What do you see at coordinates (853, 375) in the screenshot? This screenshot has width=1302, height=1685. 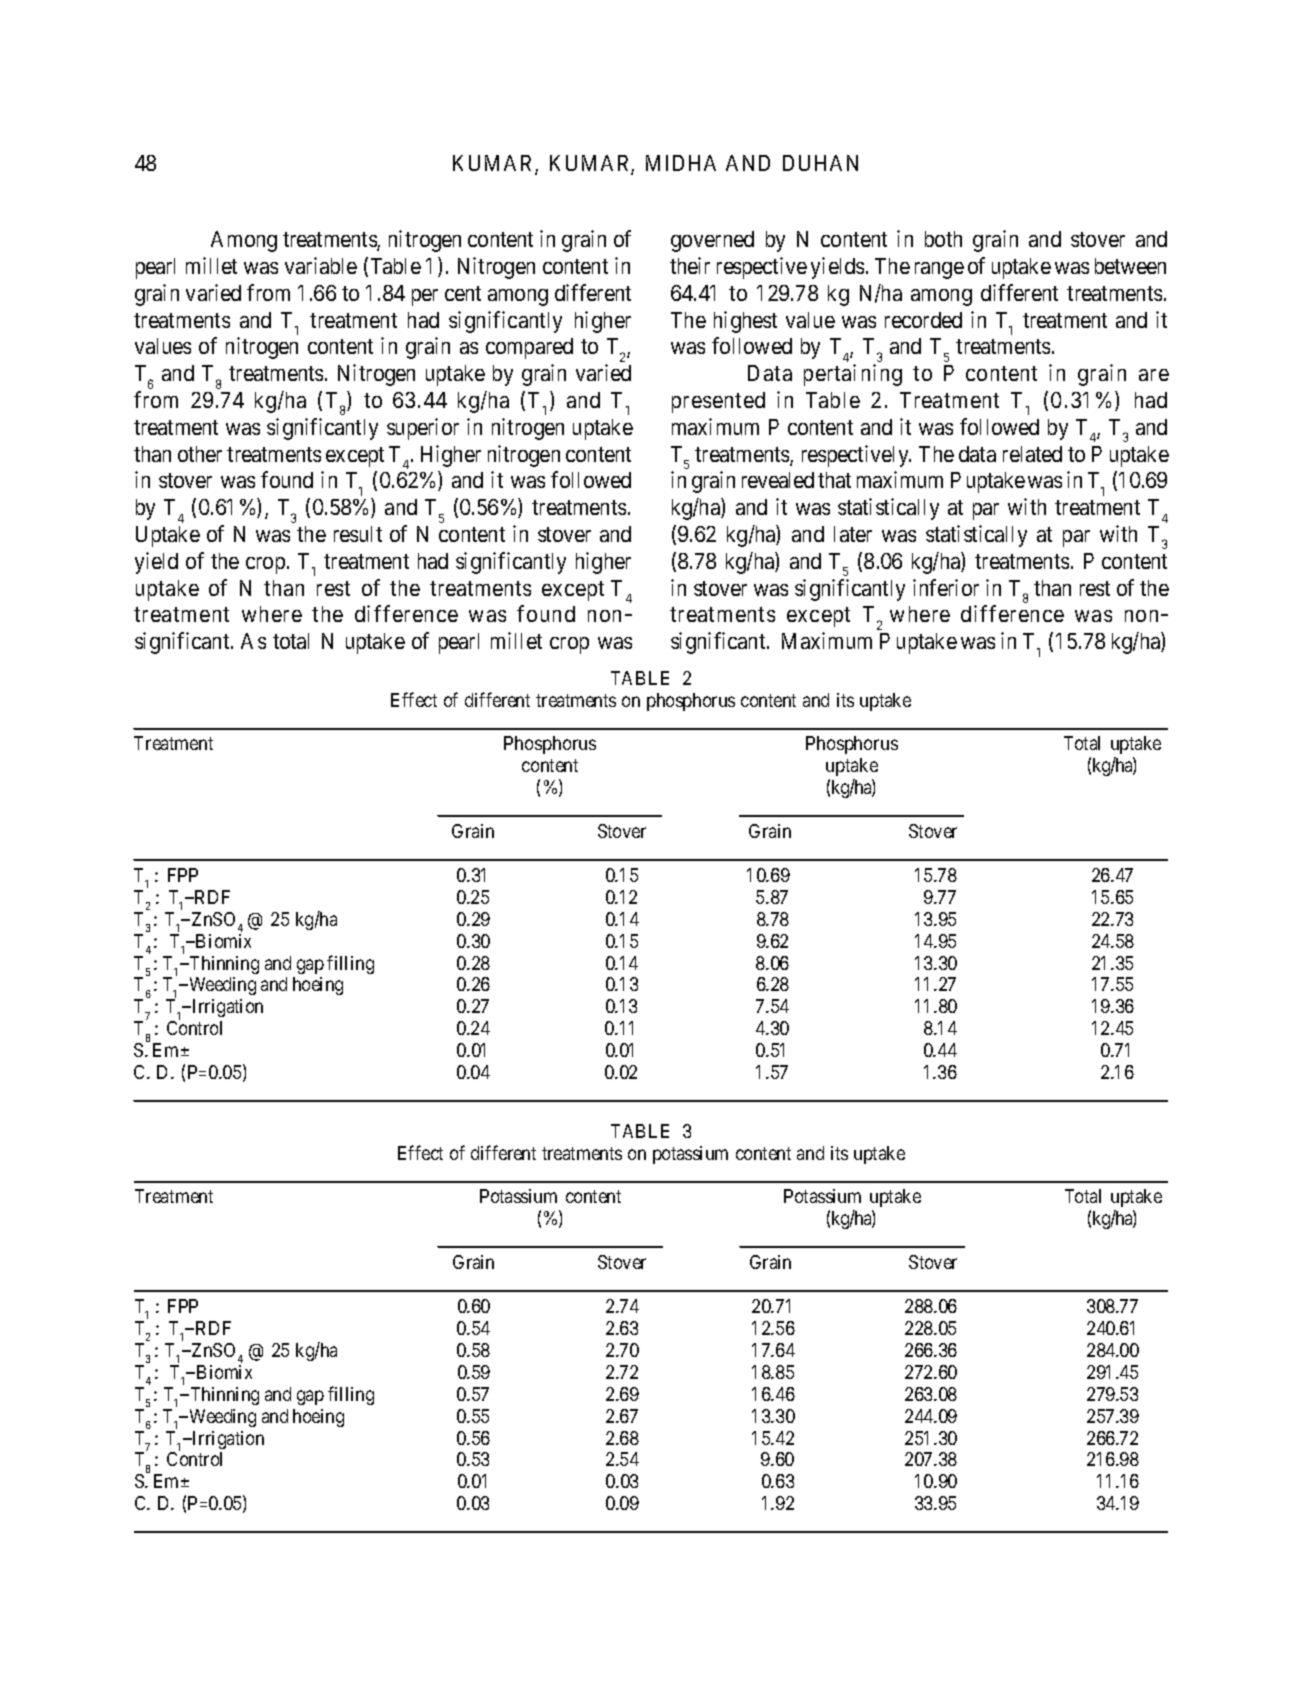 I see `pertaining` at bounding box center [853, 375].
